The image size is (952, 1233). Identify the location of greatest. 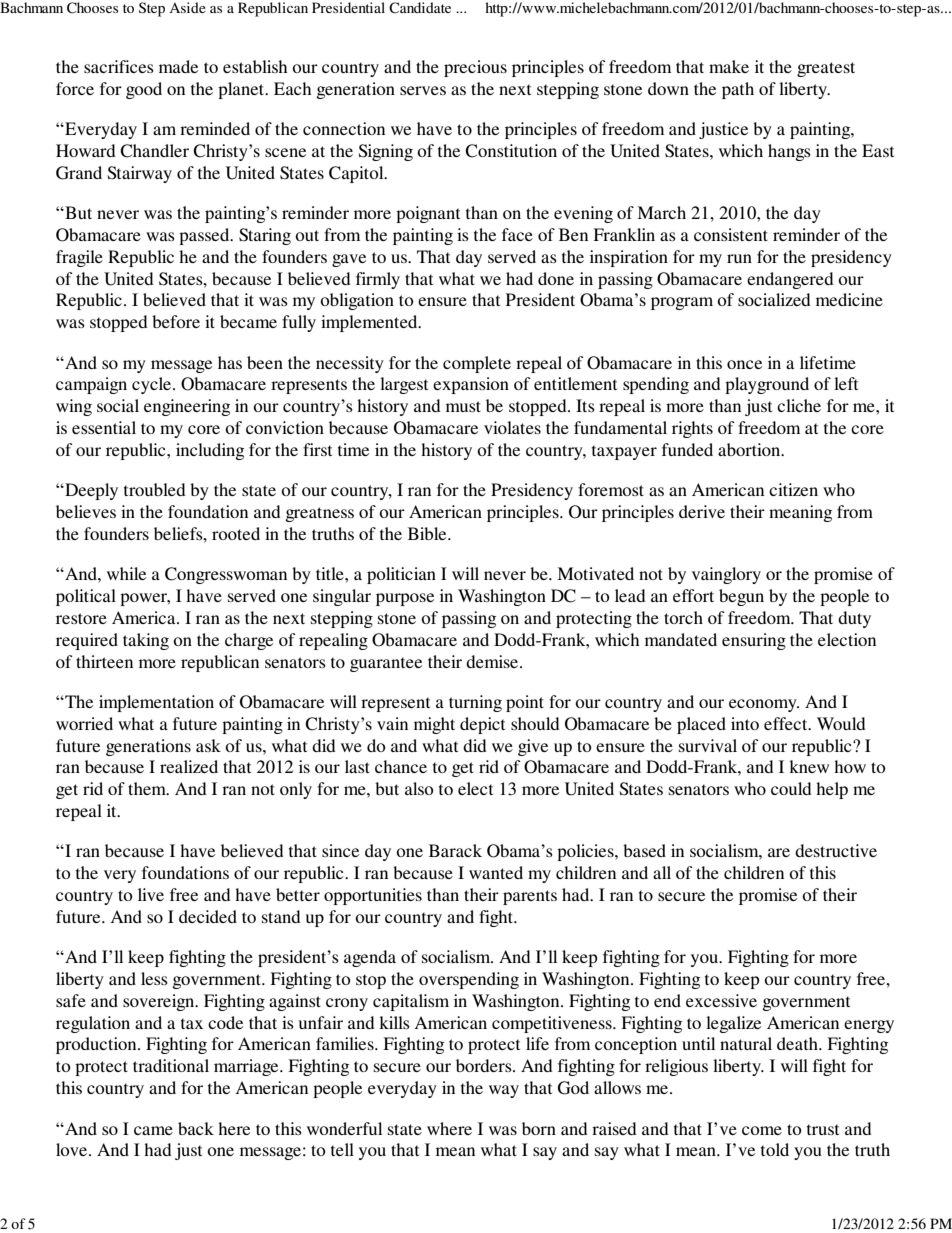
(826, 69).
